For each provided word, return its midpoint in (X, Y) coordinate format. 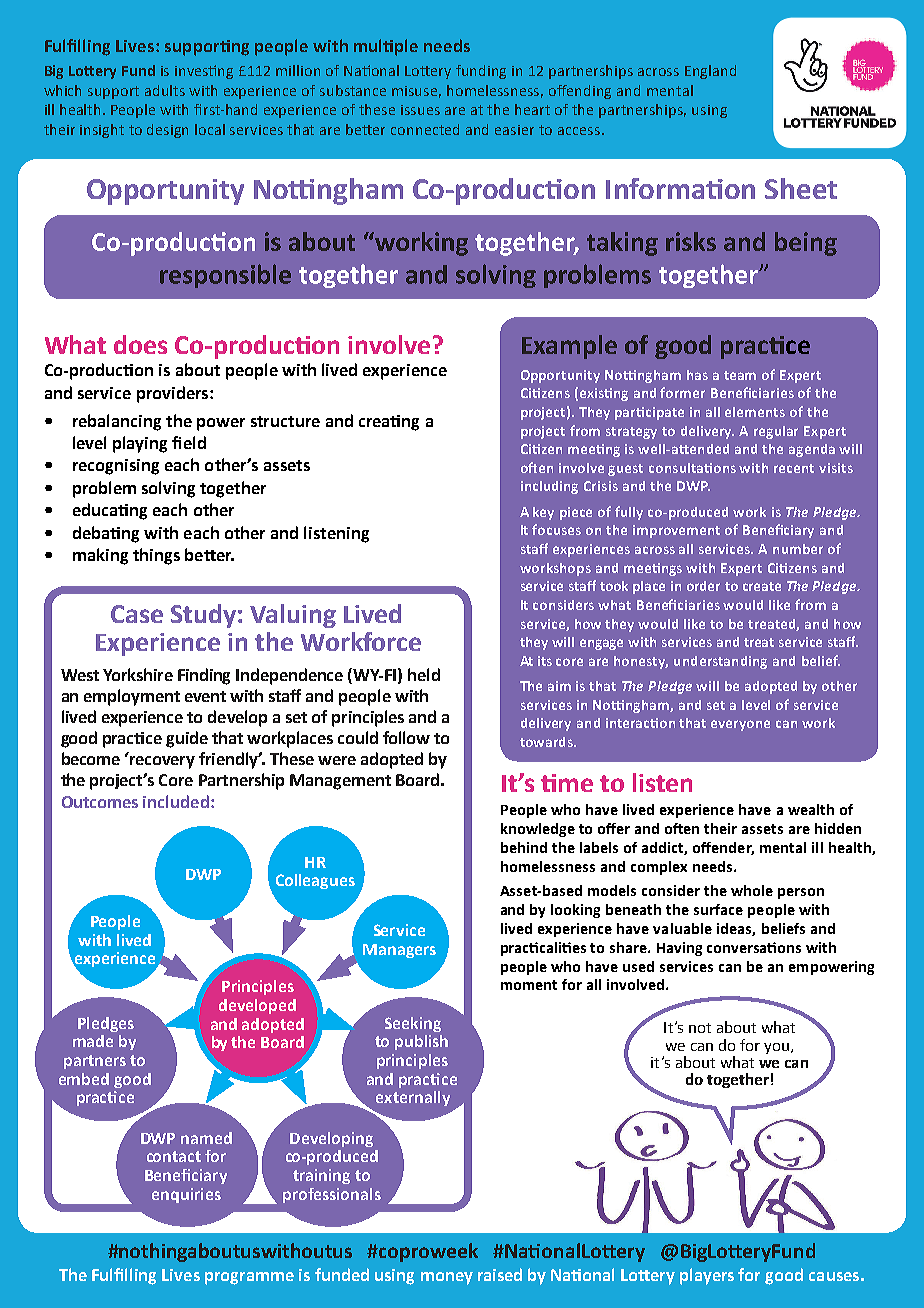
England (710, 72)
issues (420, 110)
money (447, 1278)
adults (165, 90)
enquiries (186, 1195)
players (707, 1276)
